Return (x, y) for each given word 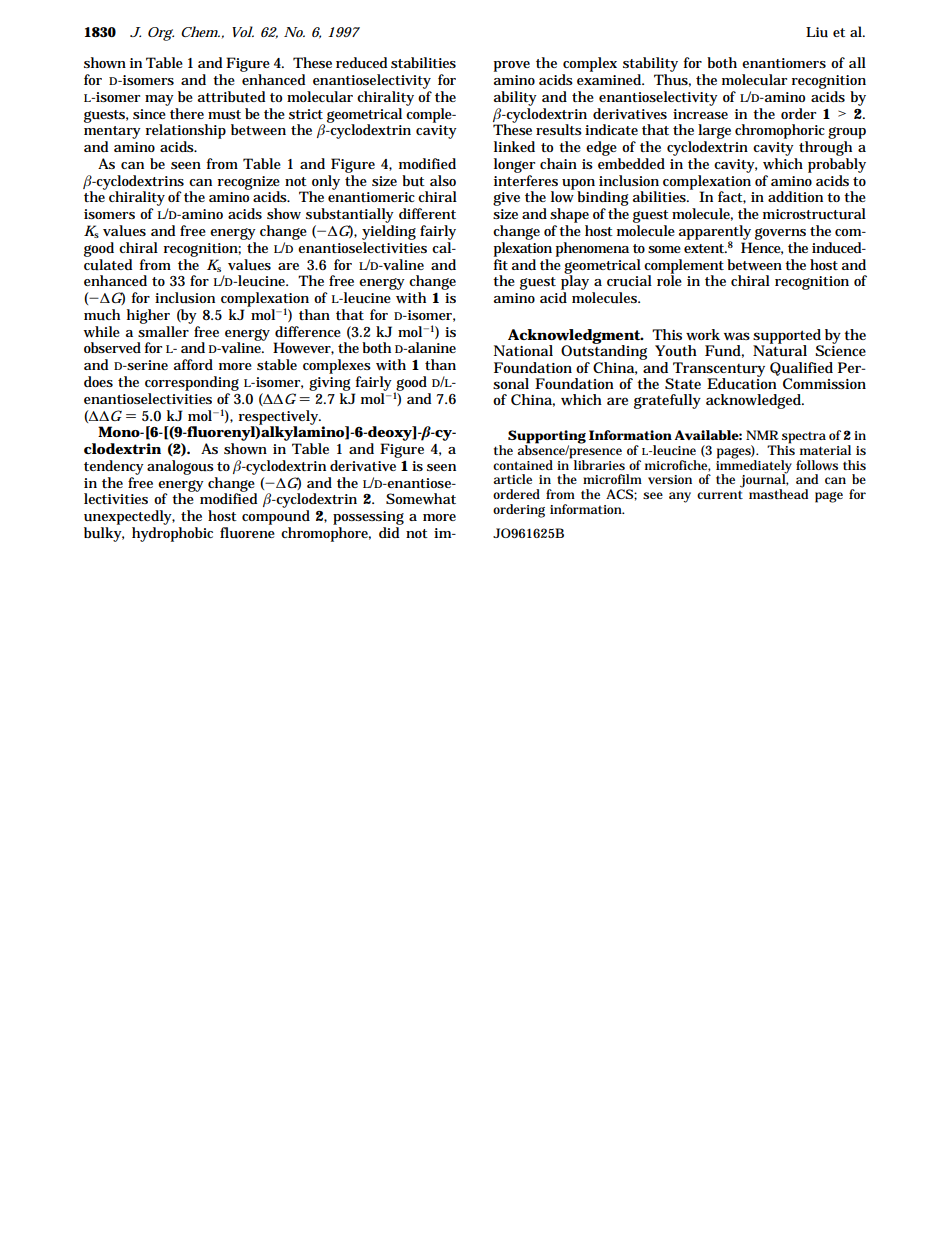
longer (514, 165)
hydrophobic (172, 534)
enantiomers (784, 63)
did (389, 532)
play (575, 283)
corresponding (192, 383)
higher (148, 316)
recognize (249, 184)
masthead (778, 494)
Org (161, 34)
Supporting (547, 438)
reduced (361, 63)
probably (837, 165)
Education (743, 382)
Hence (762, 248)
